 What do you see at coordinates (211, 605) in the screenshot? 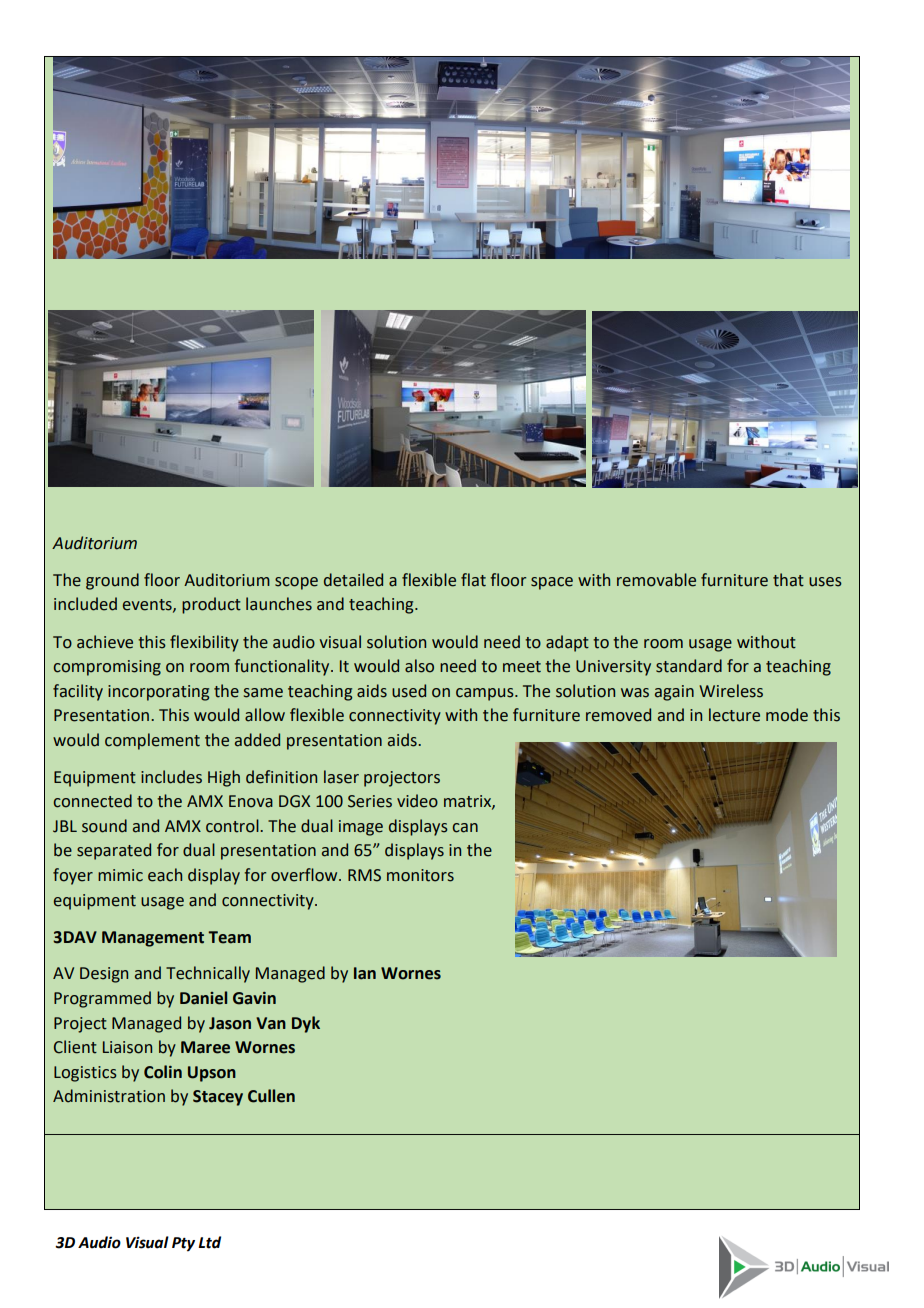
I see `product` at bounding box center [211, 605].
